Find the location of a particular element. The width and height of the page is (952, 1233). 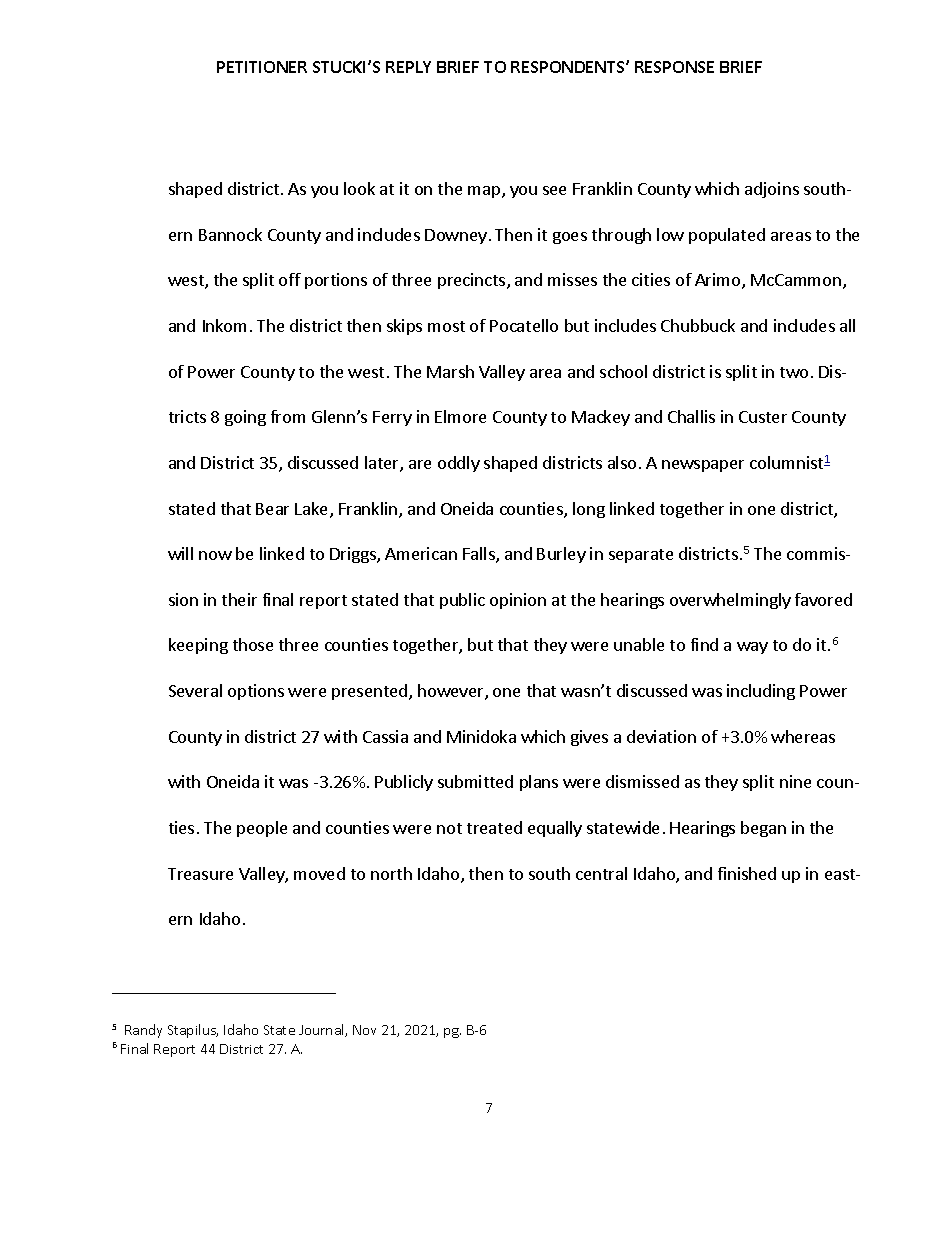

including is located at coordinates (761, 692).
